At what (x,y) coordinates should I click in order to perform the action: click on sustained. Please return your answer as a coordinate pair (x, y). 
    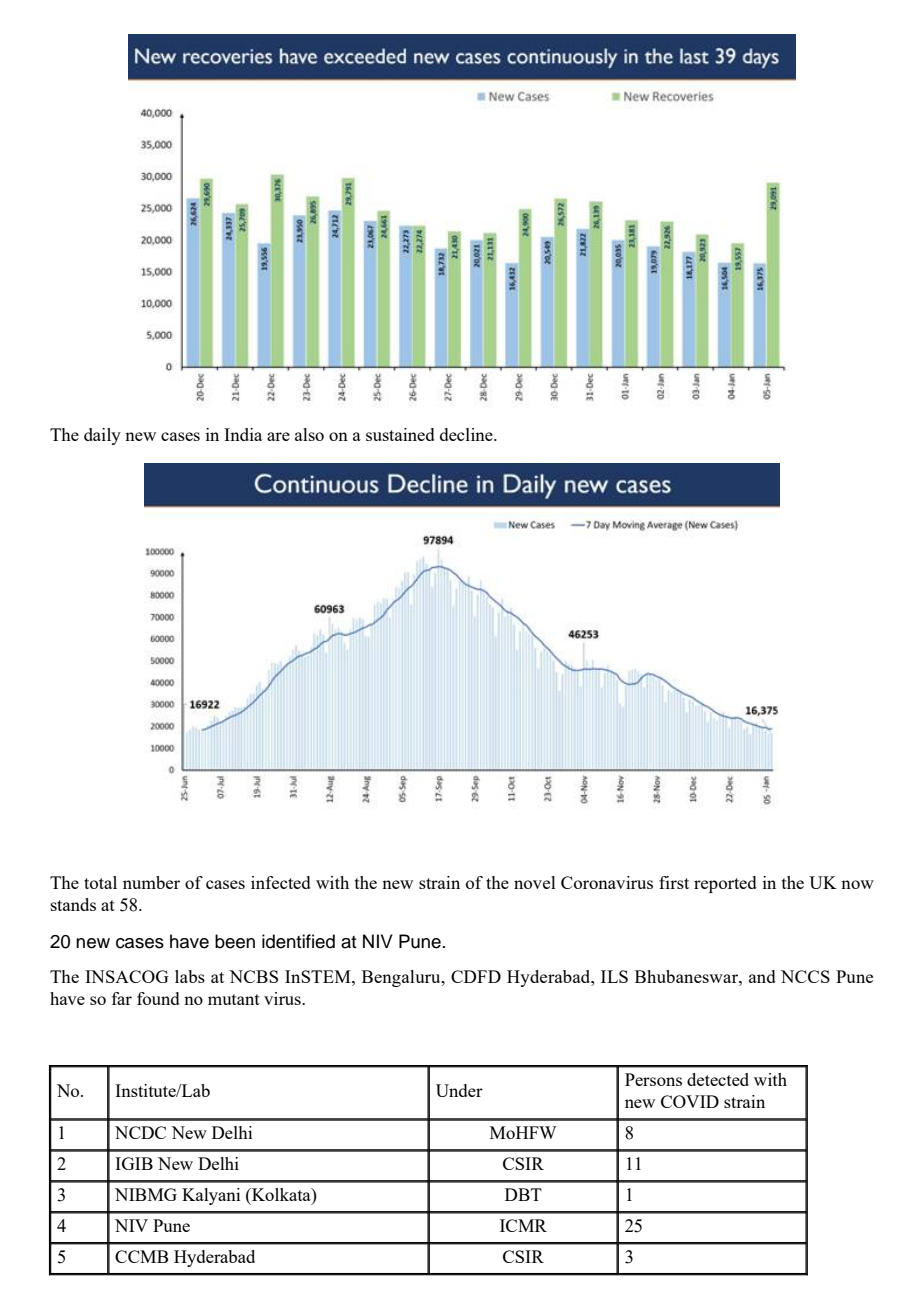
    Looking at the image, I should click on (400, 434).
